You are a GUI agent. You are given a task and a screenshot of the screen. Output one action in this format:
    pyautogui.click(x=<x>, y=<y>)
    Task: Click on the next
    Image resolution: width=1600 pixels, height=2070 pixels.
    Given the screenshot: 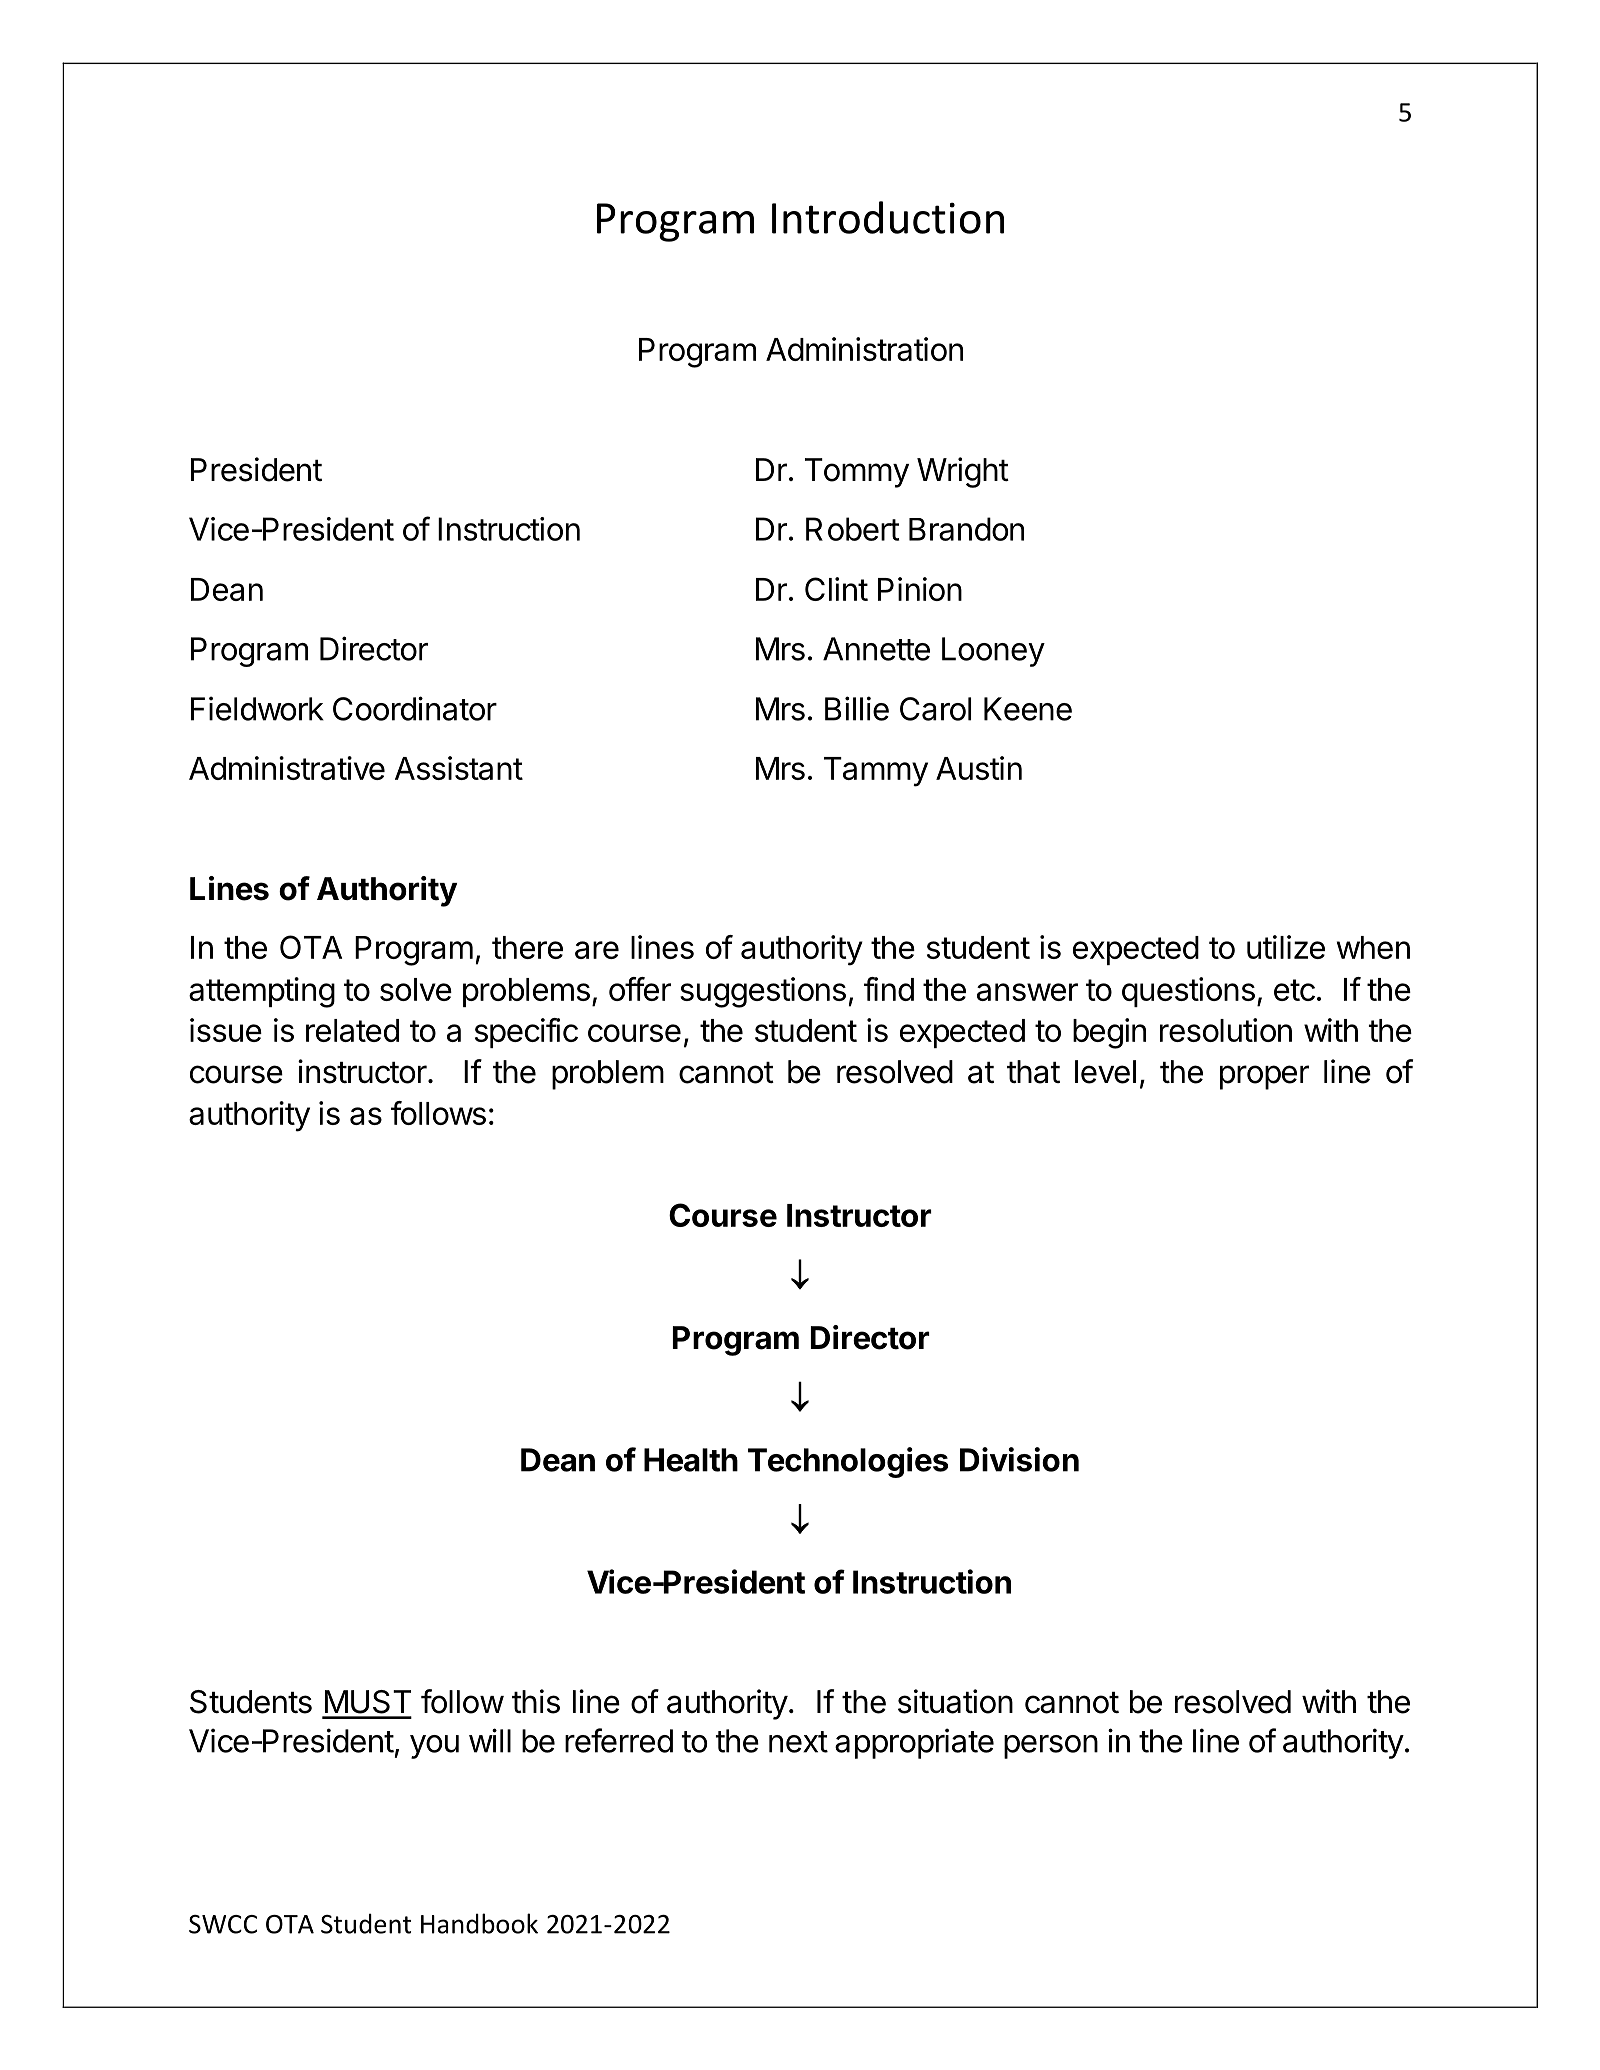 What is the action you would take?
    pyautogui.click(x=798, y=1742)
